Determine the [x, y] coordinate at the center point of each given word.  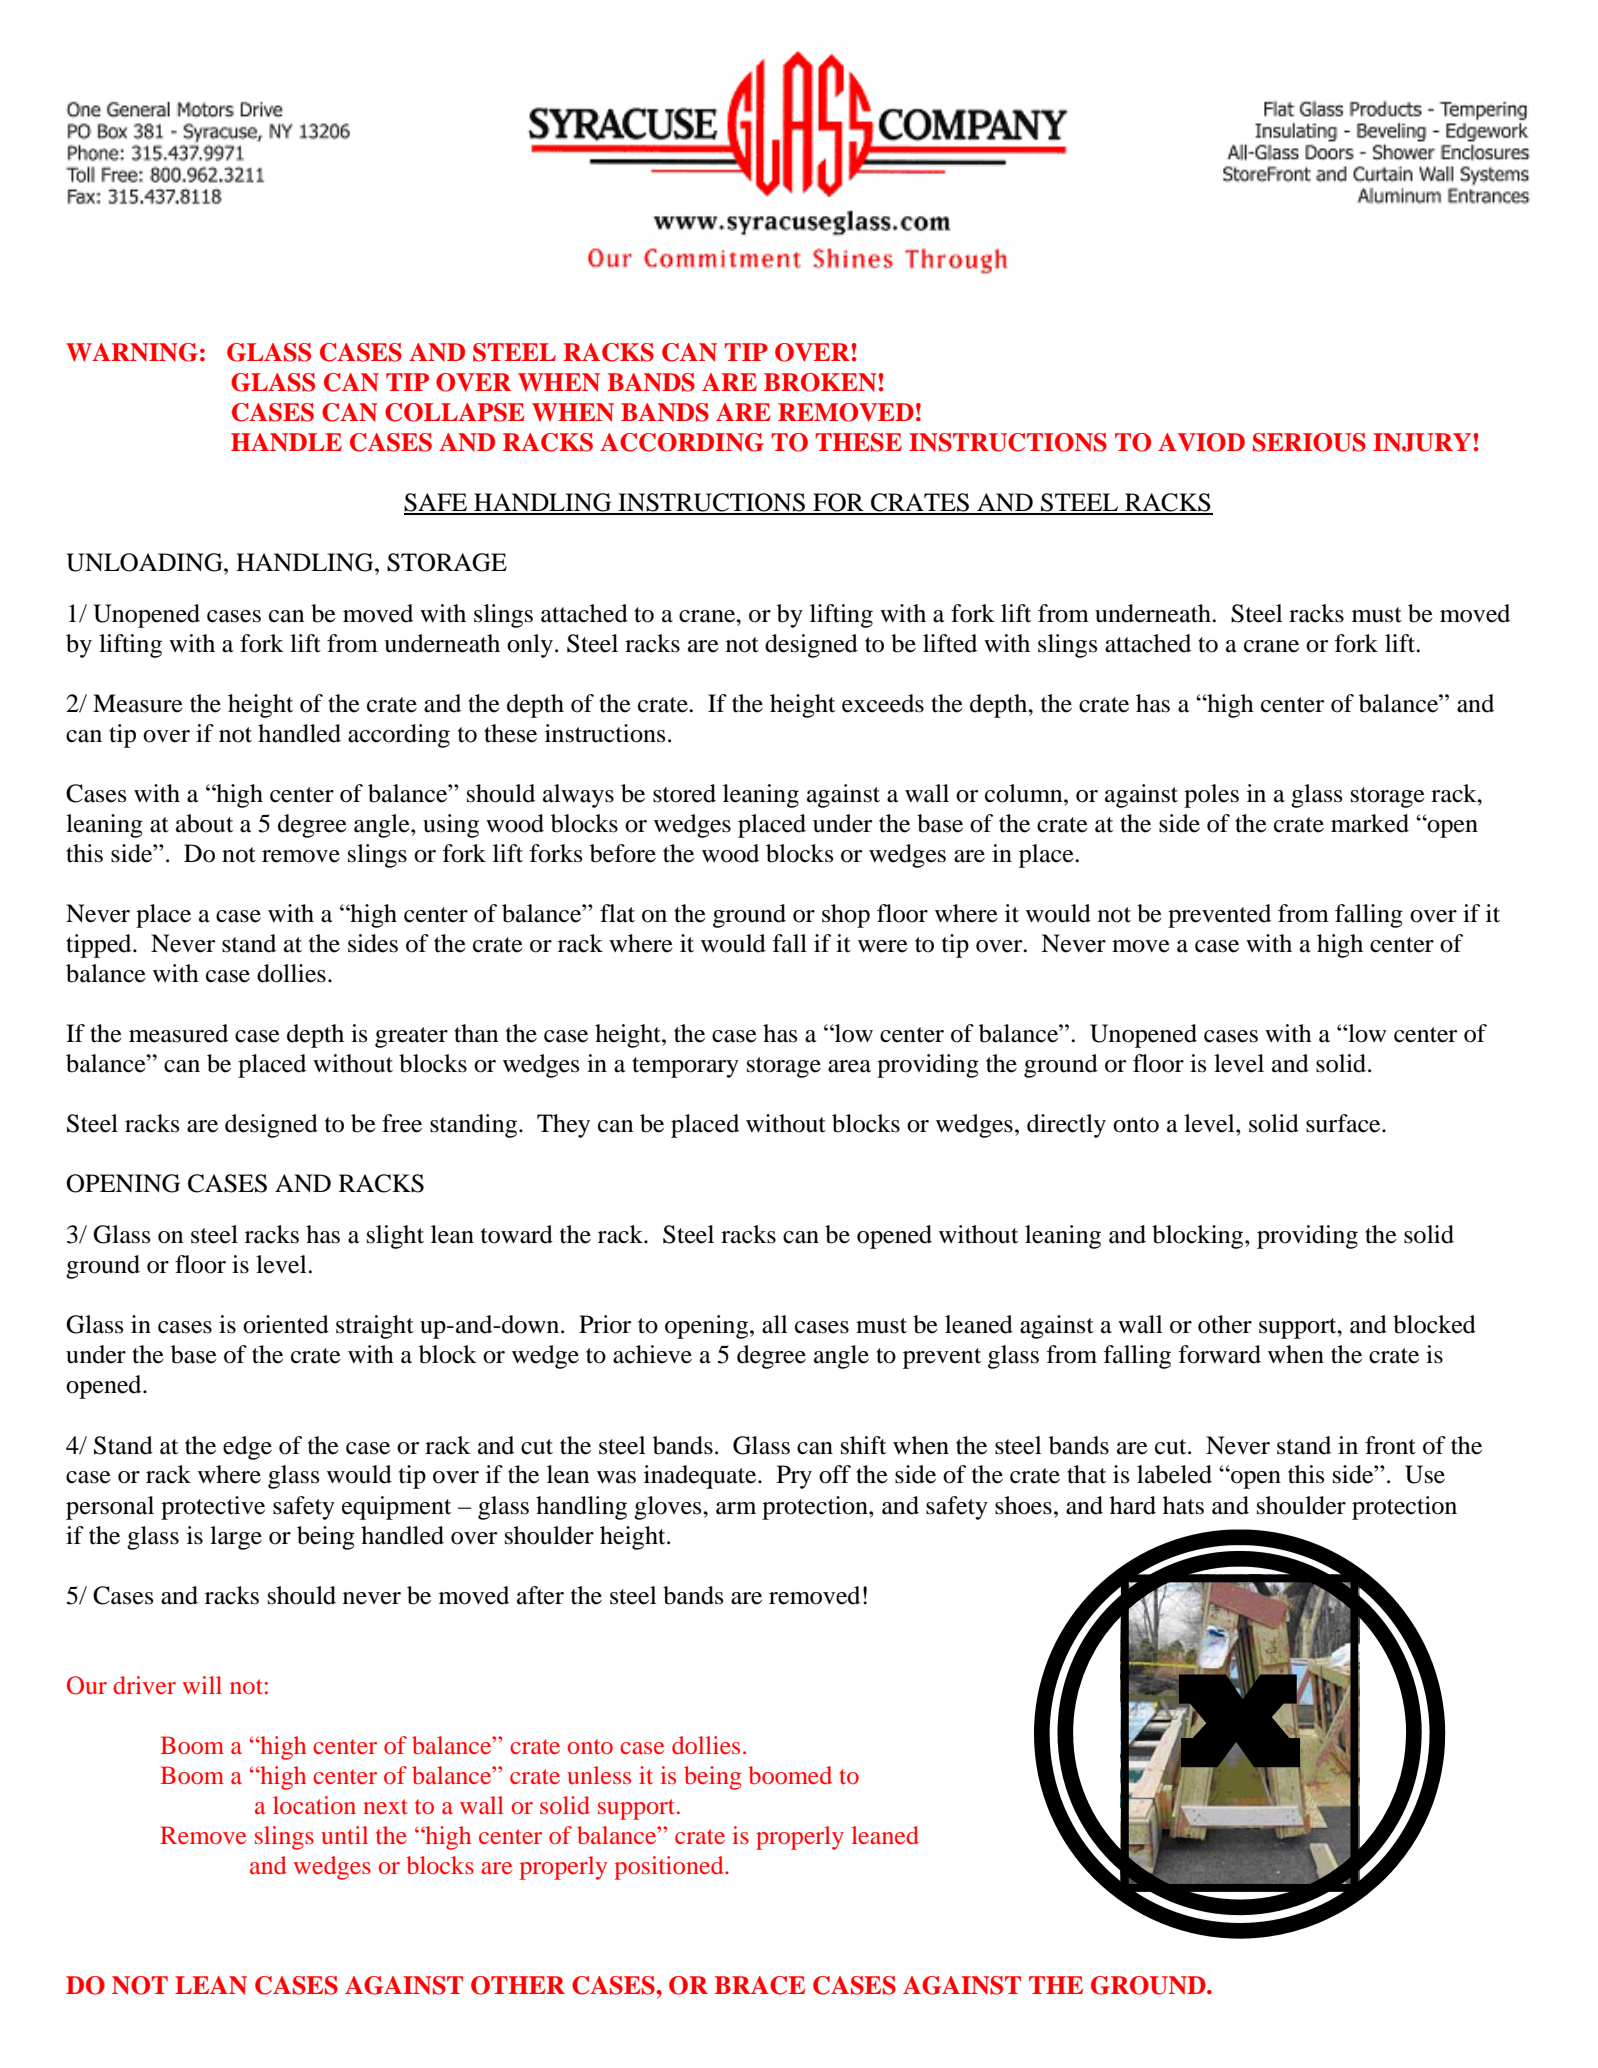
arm [736, 1508]
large [236, 1538]
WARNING [132, 352]
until [344, 1835]
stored [684, 793]
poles [1211, 796]
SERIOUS [1309, 442]
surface [1344, 1123]
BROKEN [820, 382]
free [402, 1123]
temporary [685, 1067]
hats [1183, 1505]
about [204, 823]
